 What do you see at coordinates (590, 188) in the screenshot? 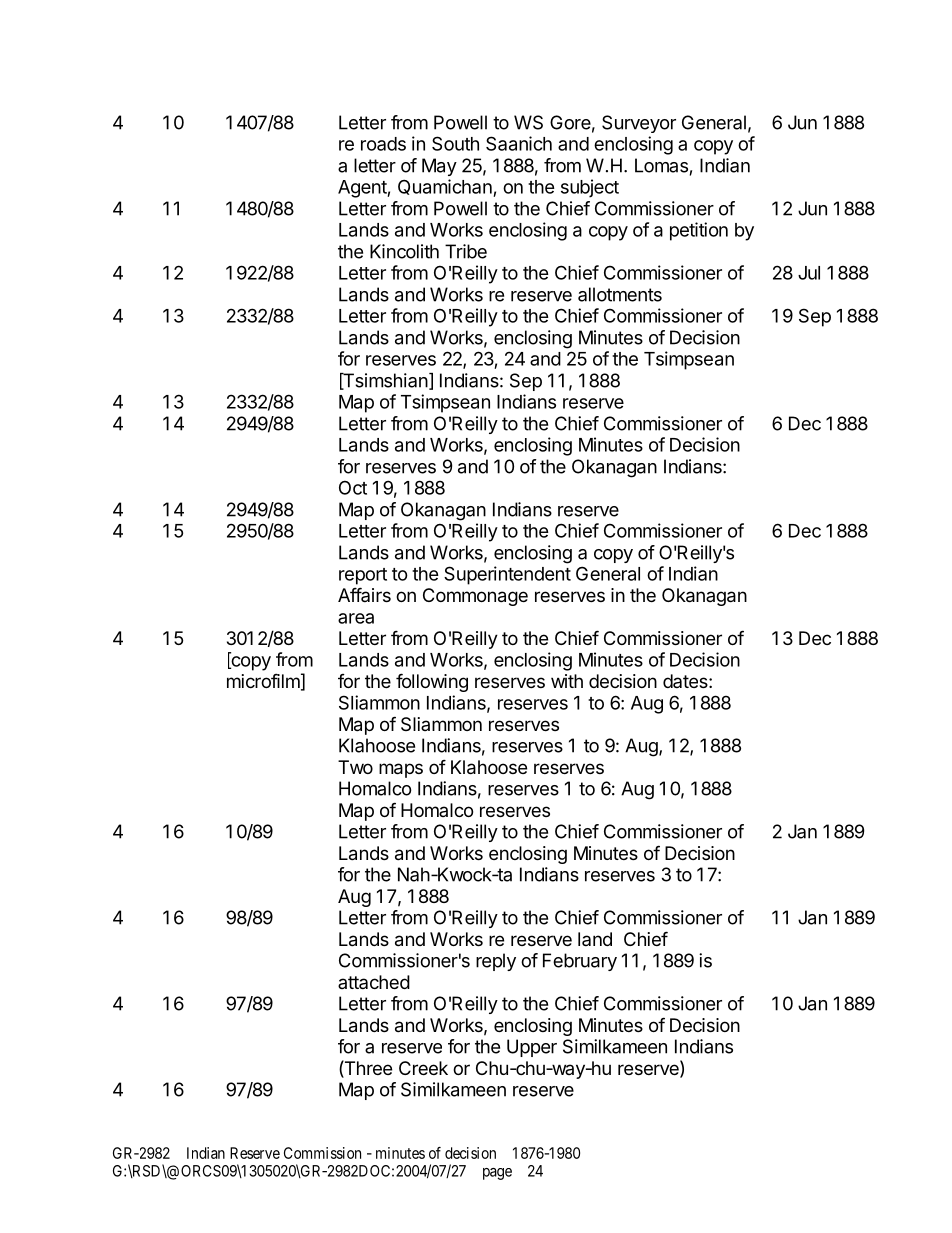
I see `subject` at bounding box center [590, 188].
